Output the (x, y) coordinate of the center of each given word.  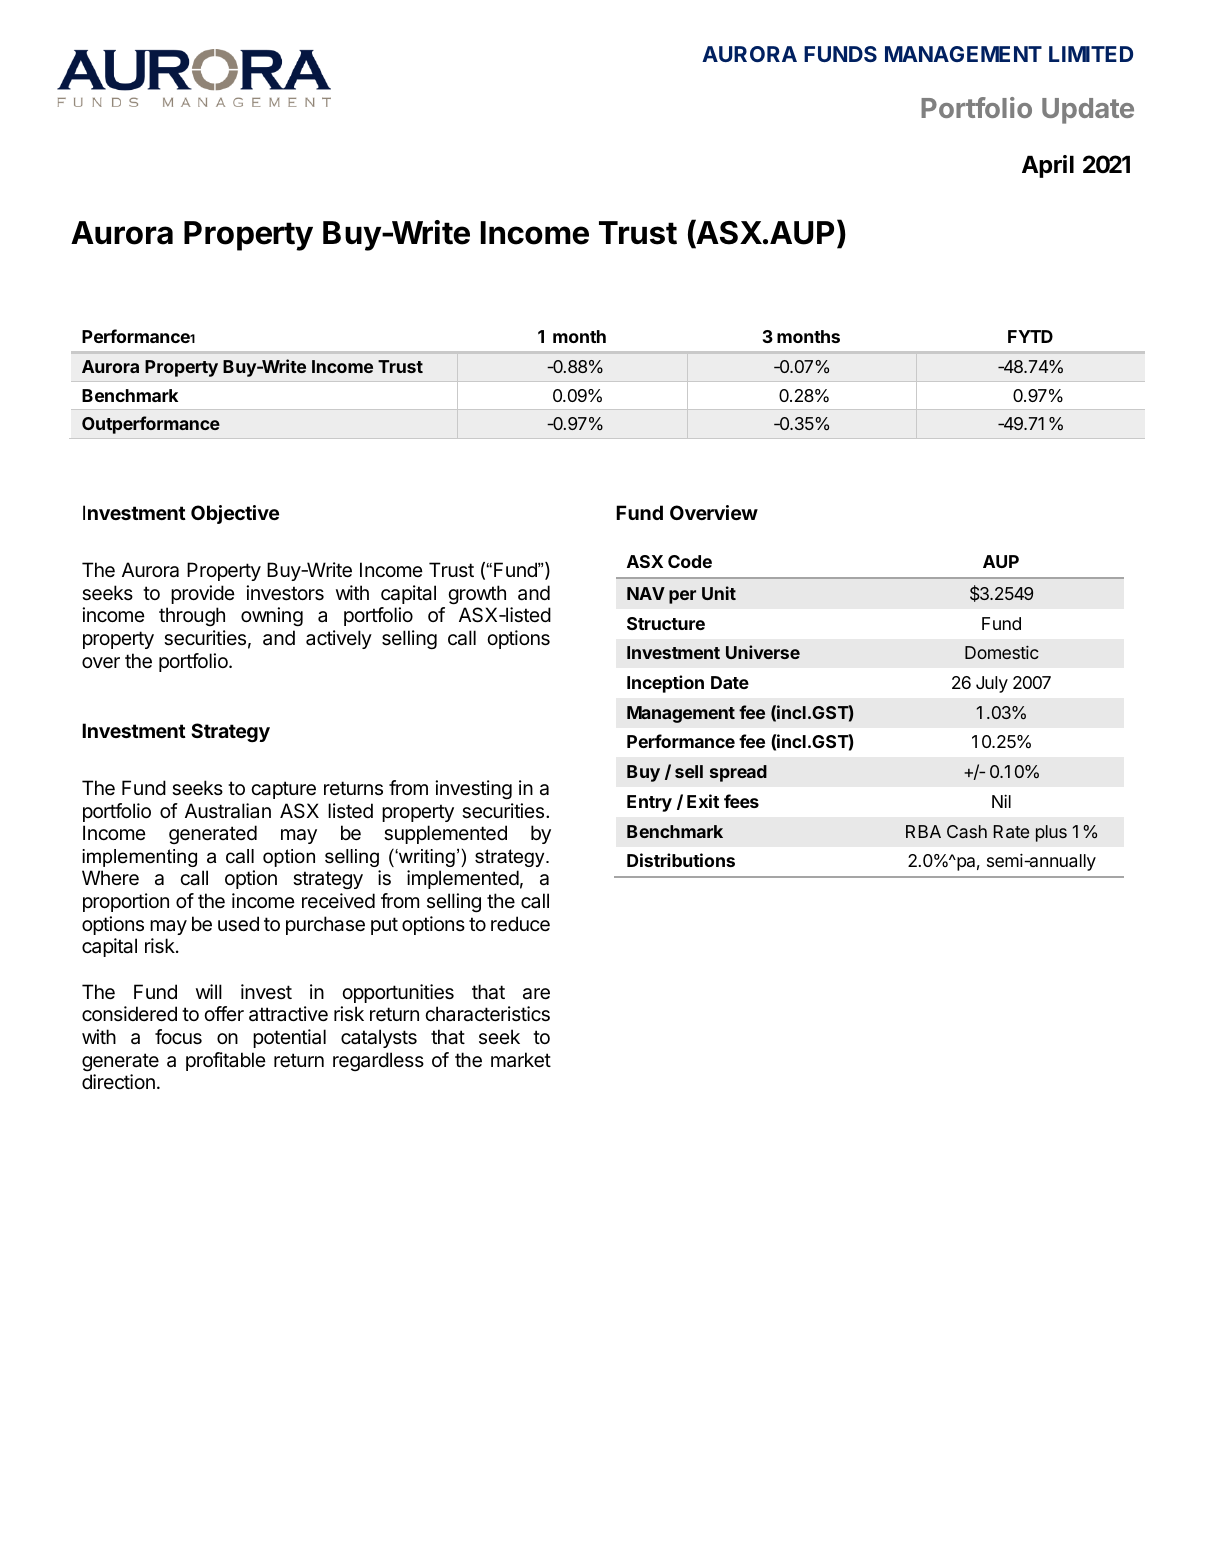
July (992, 684)
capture (283, 790)
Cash (967, 831)
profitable (226, 1061)
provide (203, 594)
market (521, 1060)
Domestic (1002, 652)
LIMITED (1091, 54)
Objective (235, 514)
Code (690, 561)
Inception (665, 684)
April (1048, 166)
